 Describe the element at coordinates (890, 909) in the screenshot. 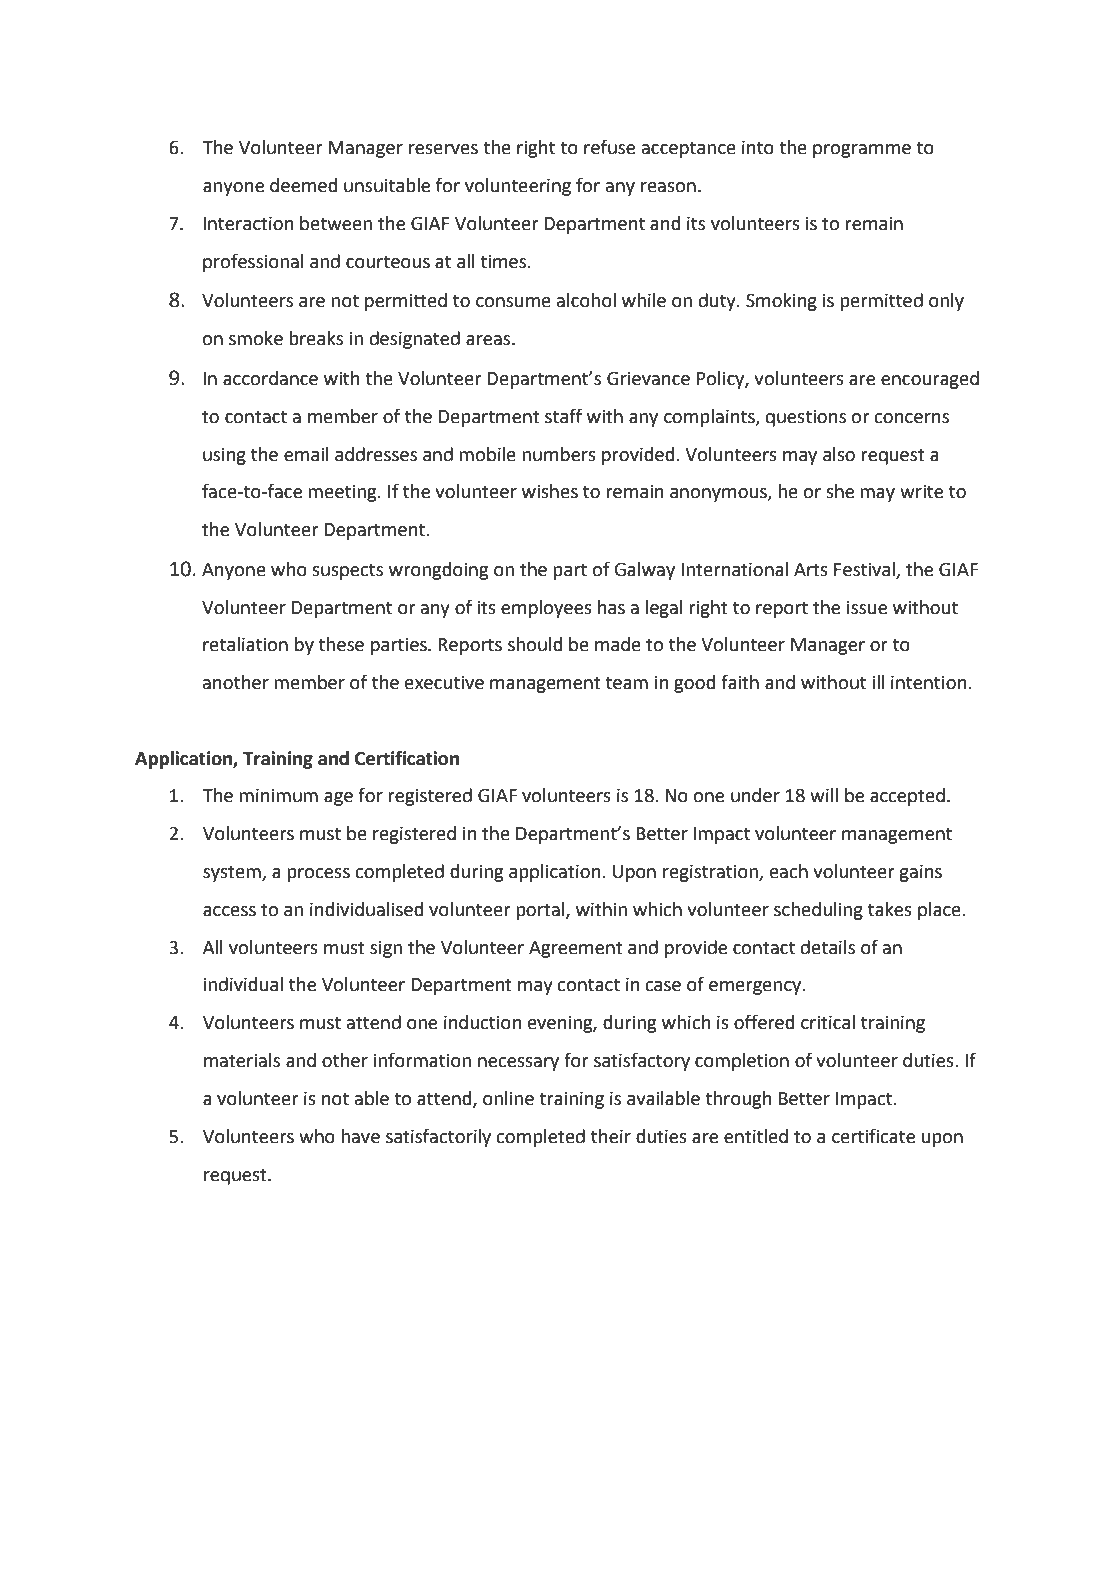

I see `takes` at that location.
